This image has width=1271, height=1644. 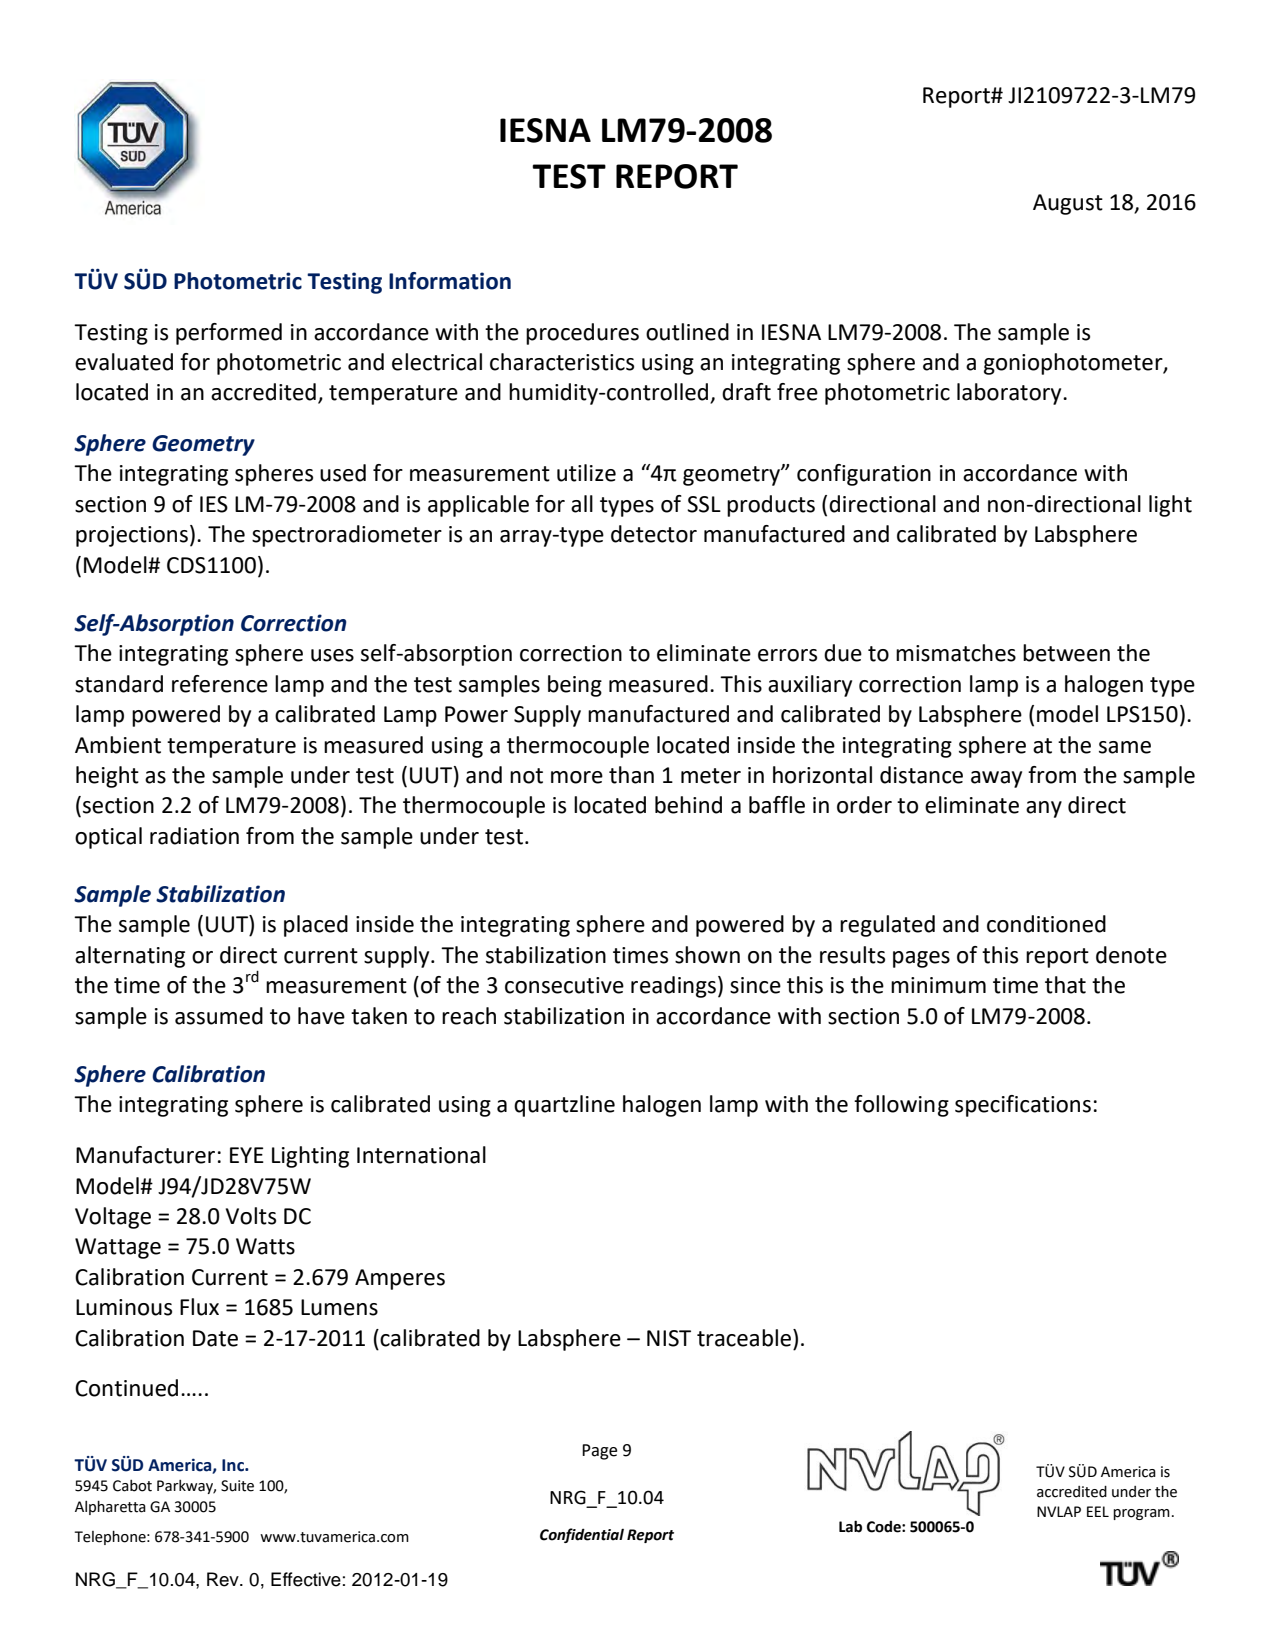 What do you see at coordinates (707, 955) in the image?
I see `shown` at bounding box center [707, 955].
